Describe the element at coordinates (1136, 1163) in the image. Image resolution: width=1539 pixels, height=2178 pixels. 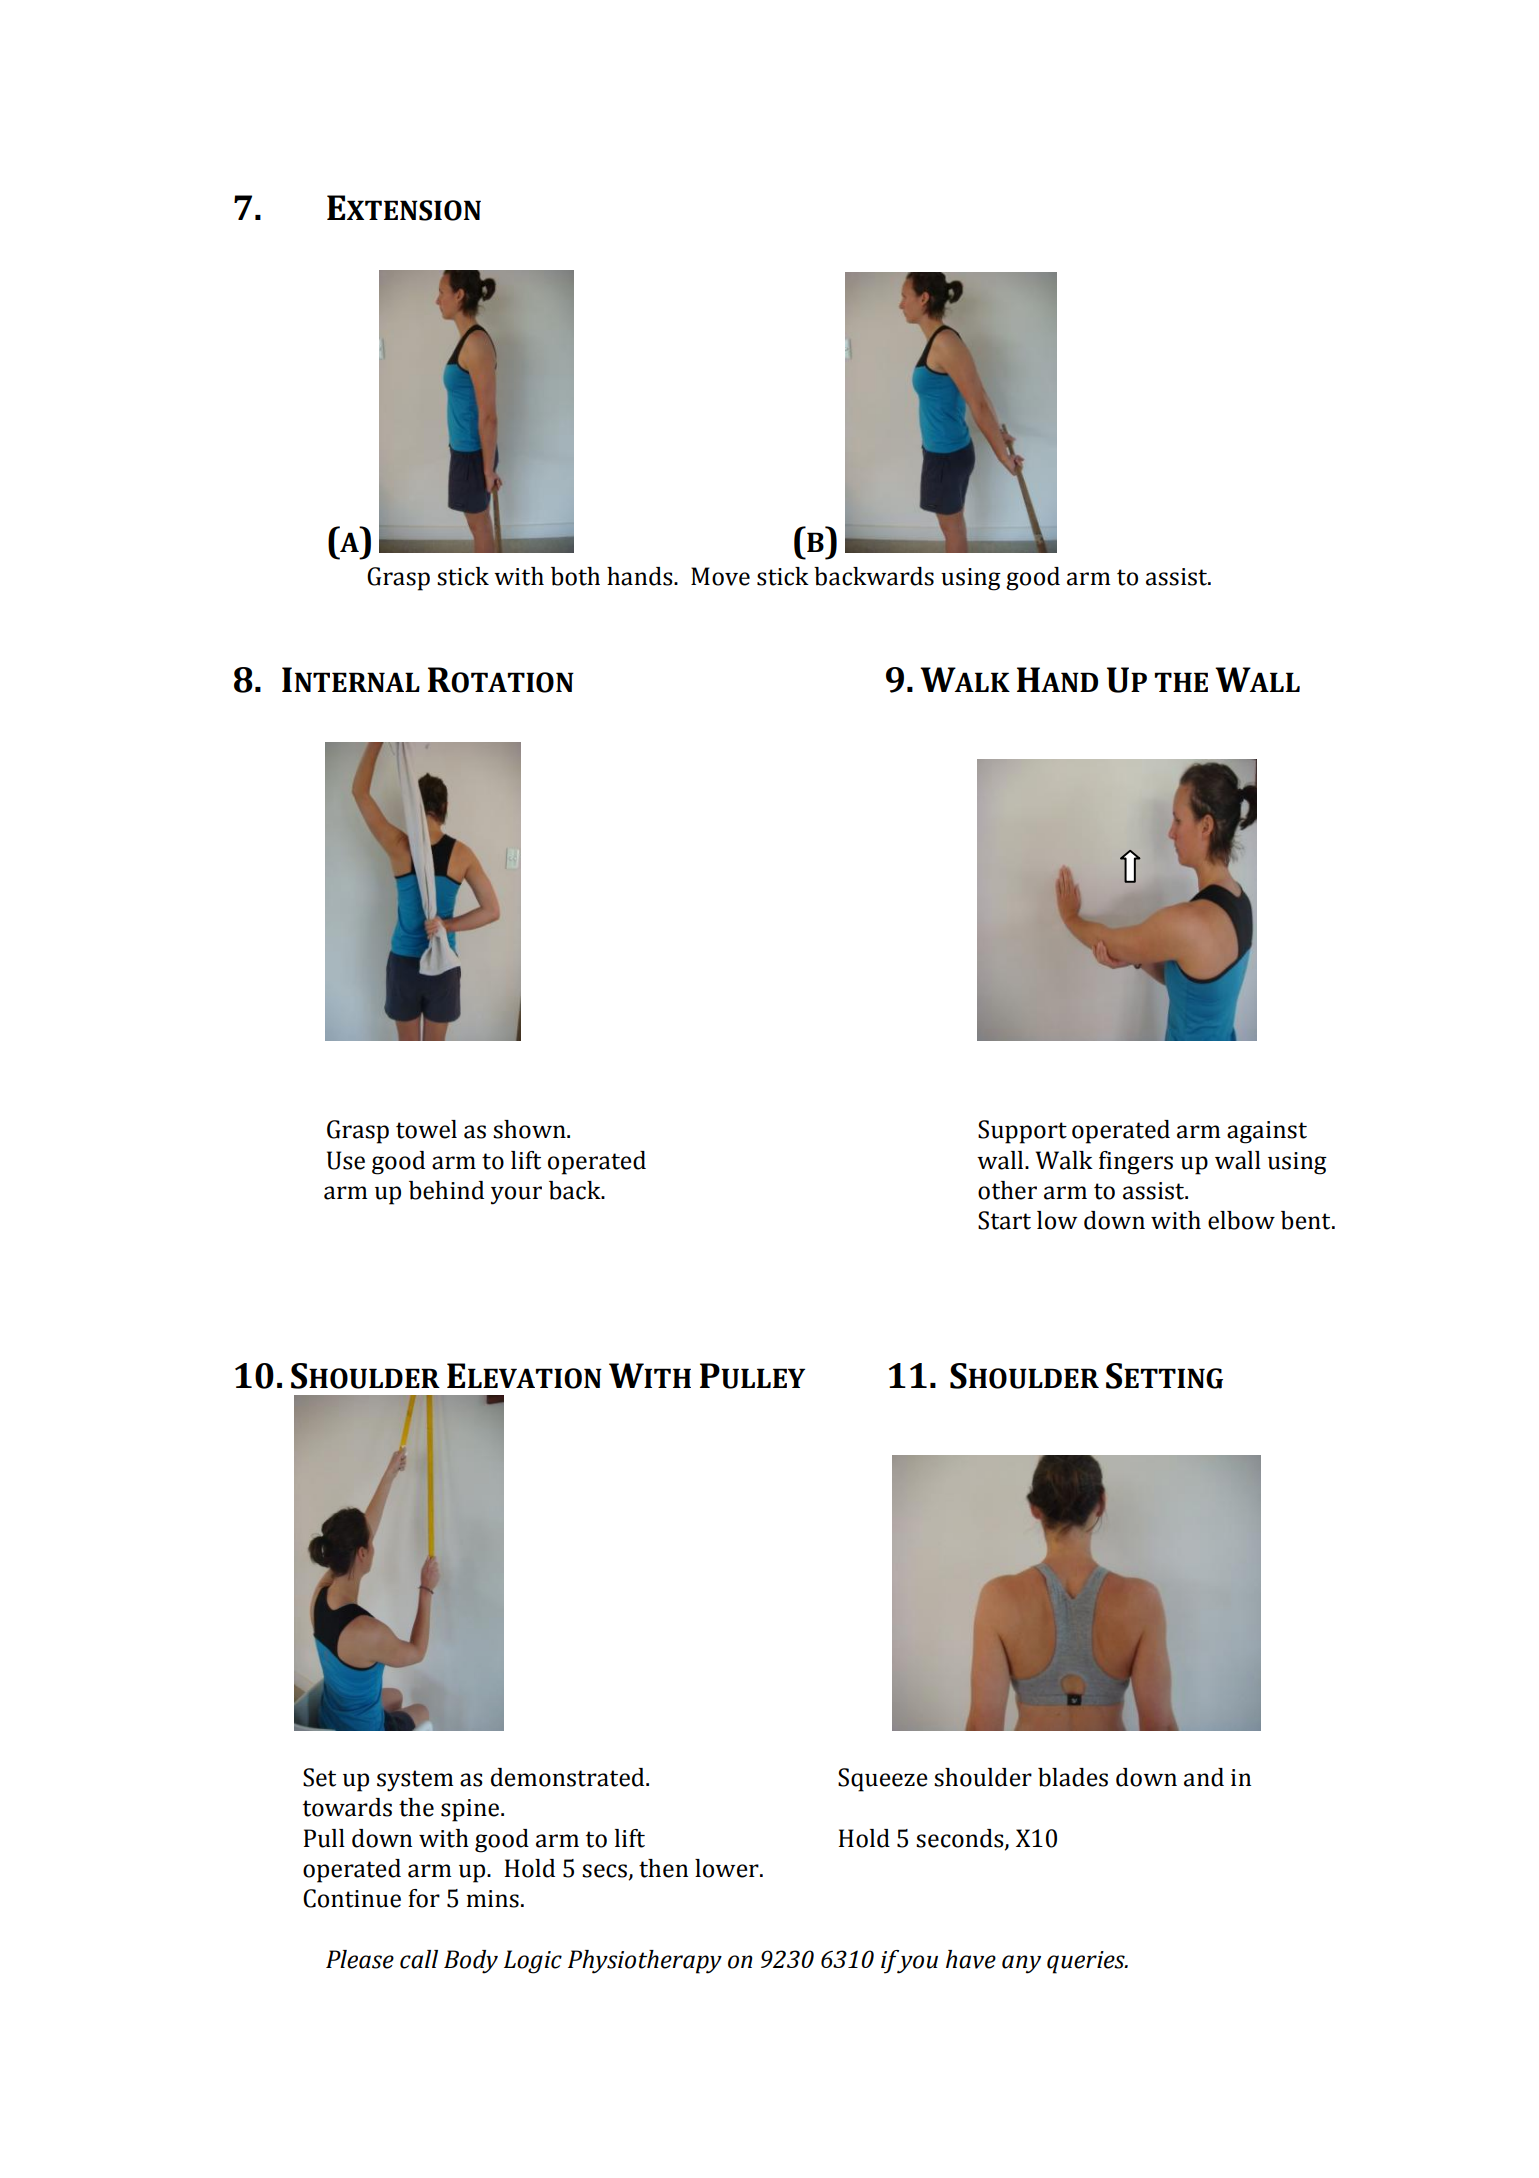
I see `fingers` at that location.
